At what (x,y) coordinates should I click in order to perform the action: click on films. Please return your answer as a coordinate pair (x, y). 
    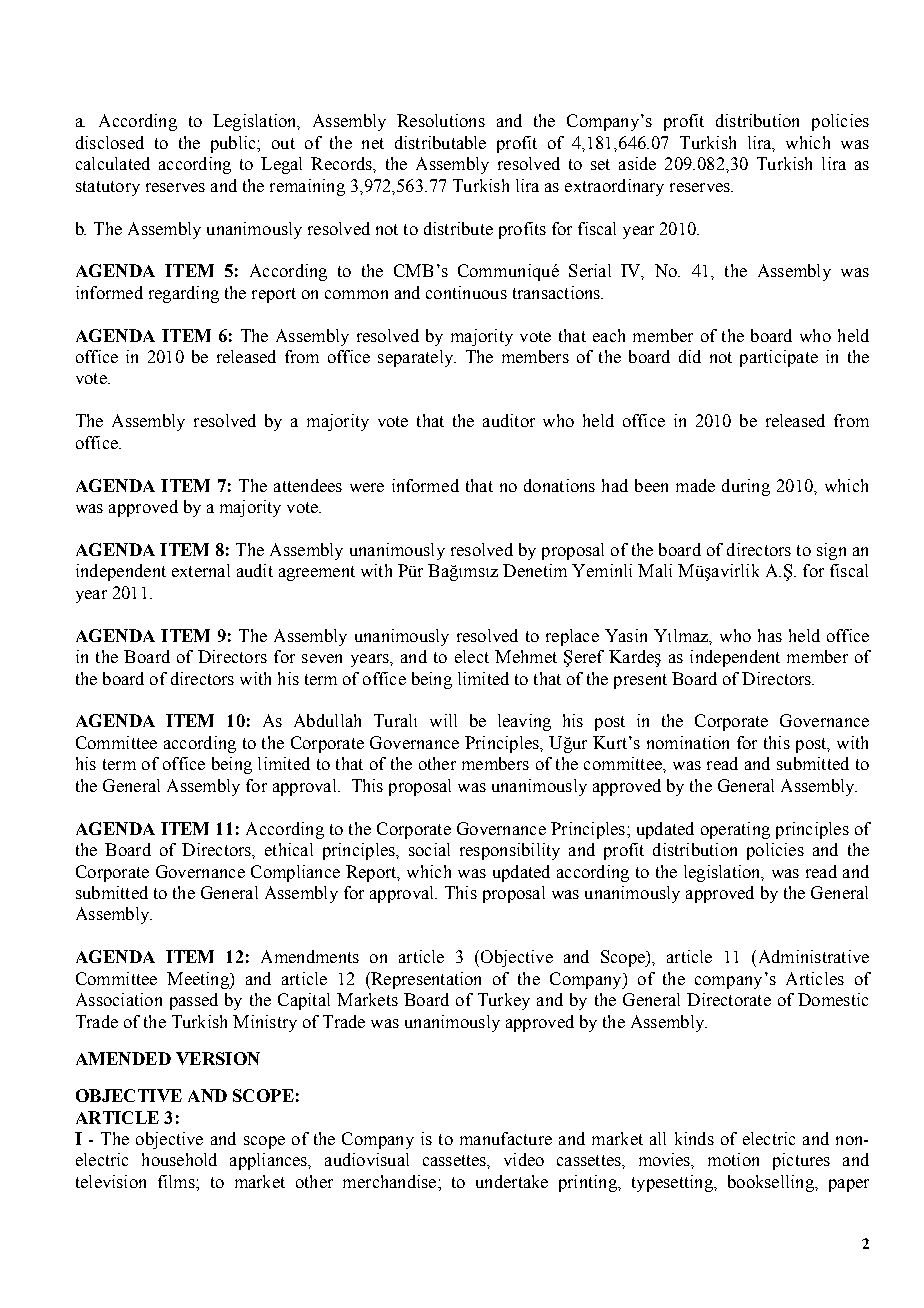
    Looking at the image, I should click on (177, 1181).
